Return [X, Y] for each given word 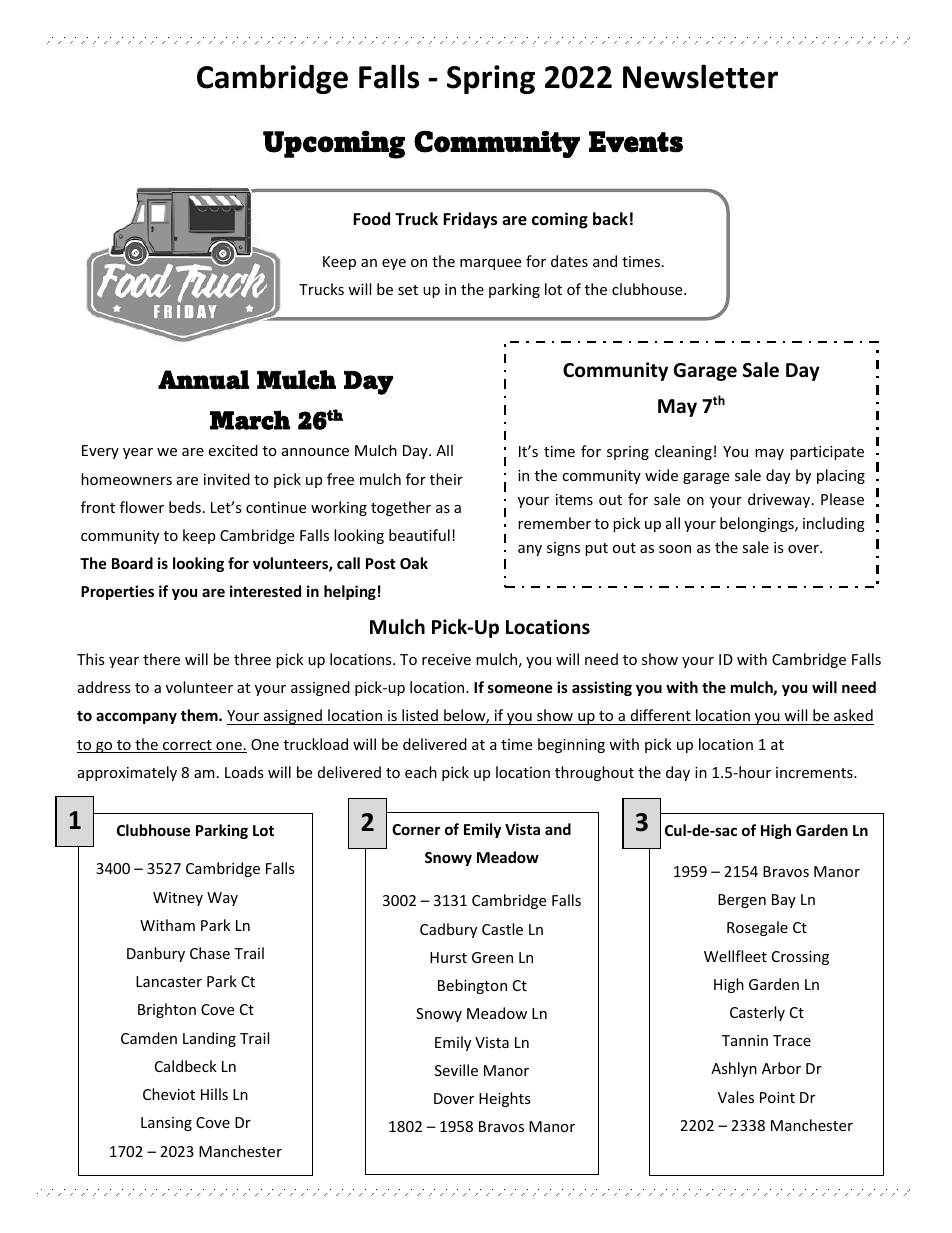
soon [675, 549]
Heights [505, 1099]
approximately [127, 773]
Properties [117, 592]
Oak [414, 563]
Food [371, 219]
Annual [203, 380]
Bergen [742, 901]
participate [827, 453]
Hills [214, 1094]
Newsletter [700, 76]
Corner [416, 829]
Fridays [470, 220]
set [408, 290]
